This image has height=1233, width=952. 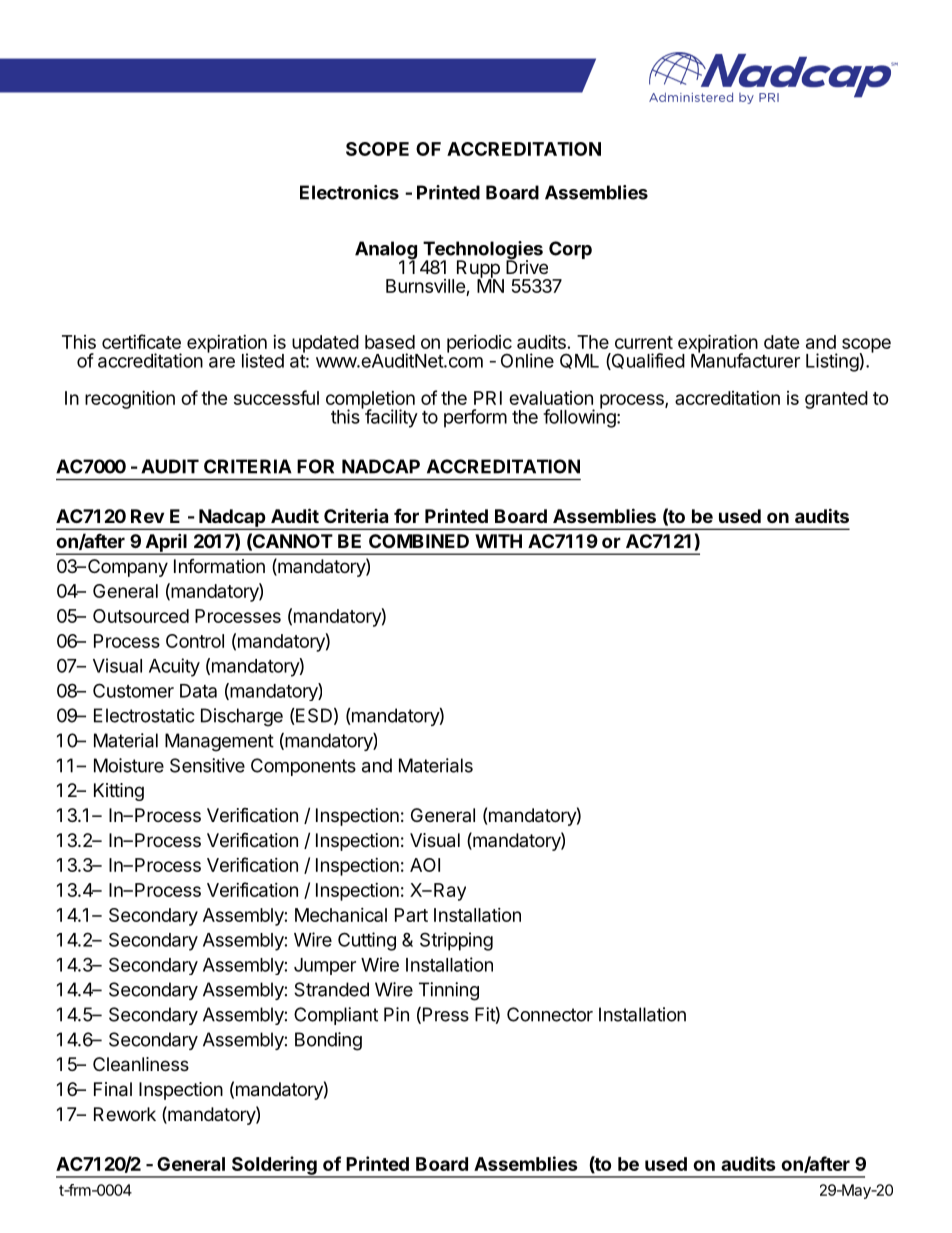 What do you see at coordinates (336, 1016) in the image?
I see `Compliant` at bounding box center [336, 1016].
